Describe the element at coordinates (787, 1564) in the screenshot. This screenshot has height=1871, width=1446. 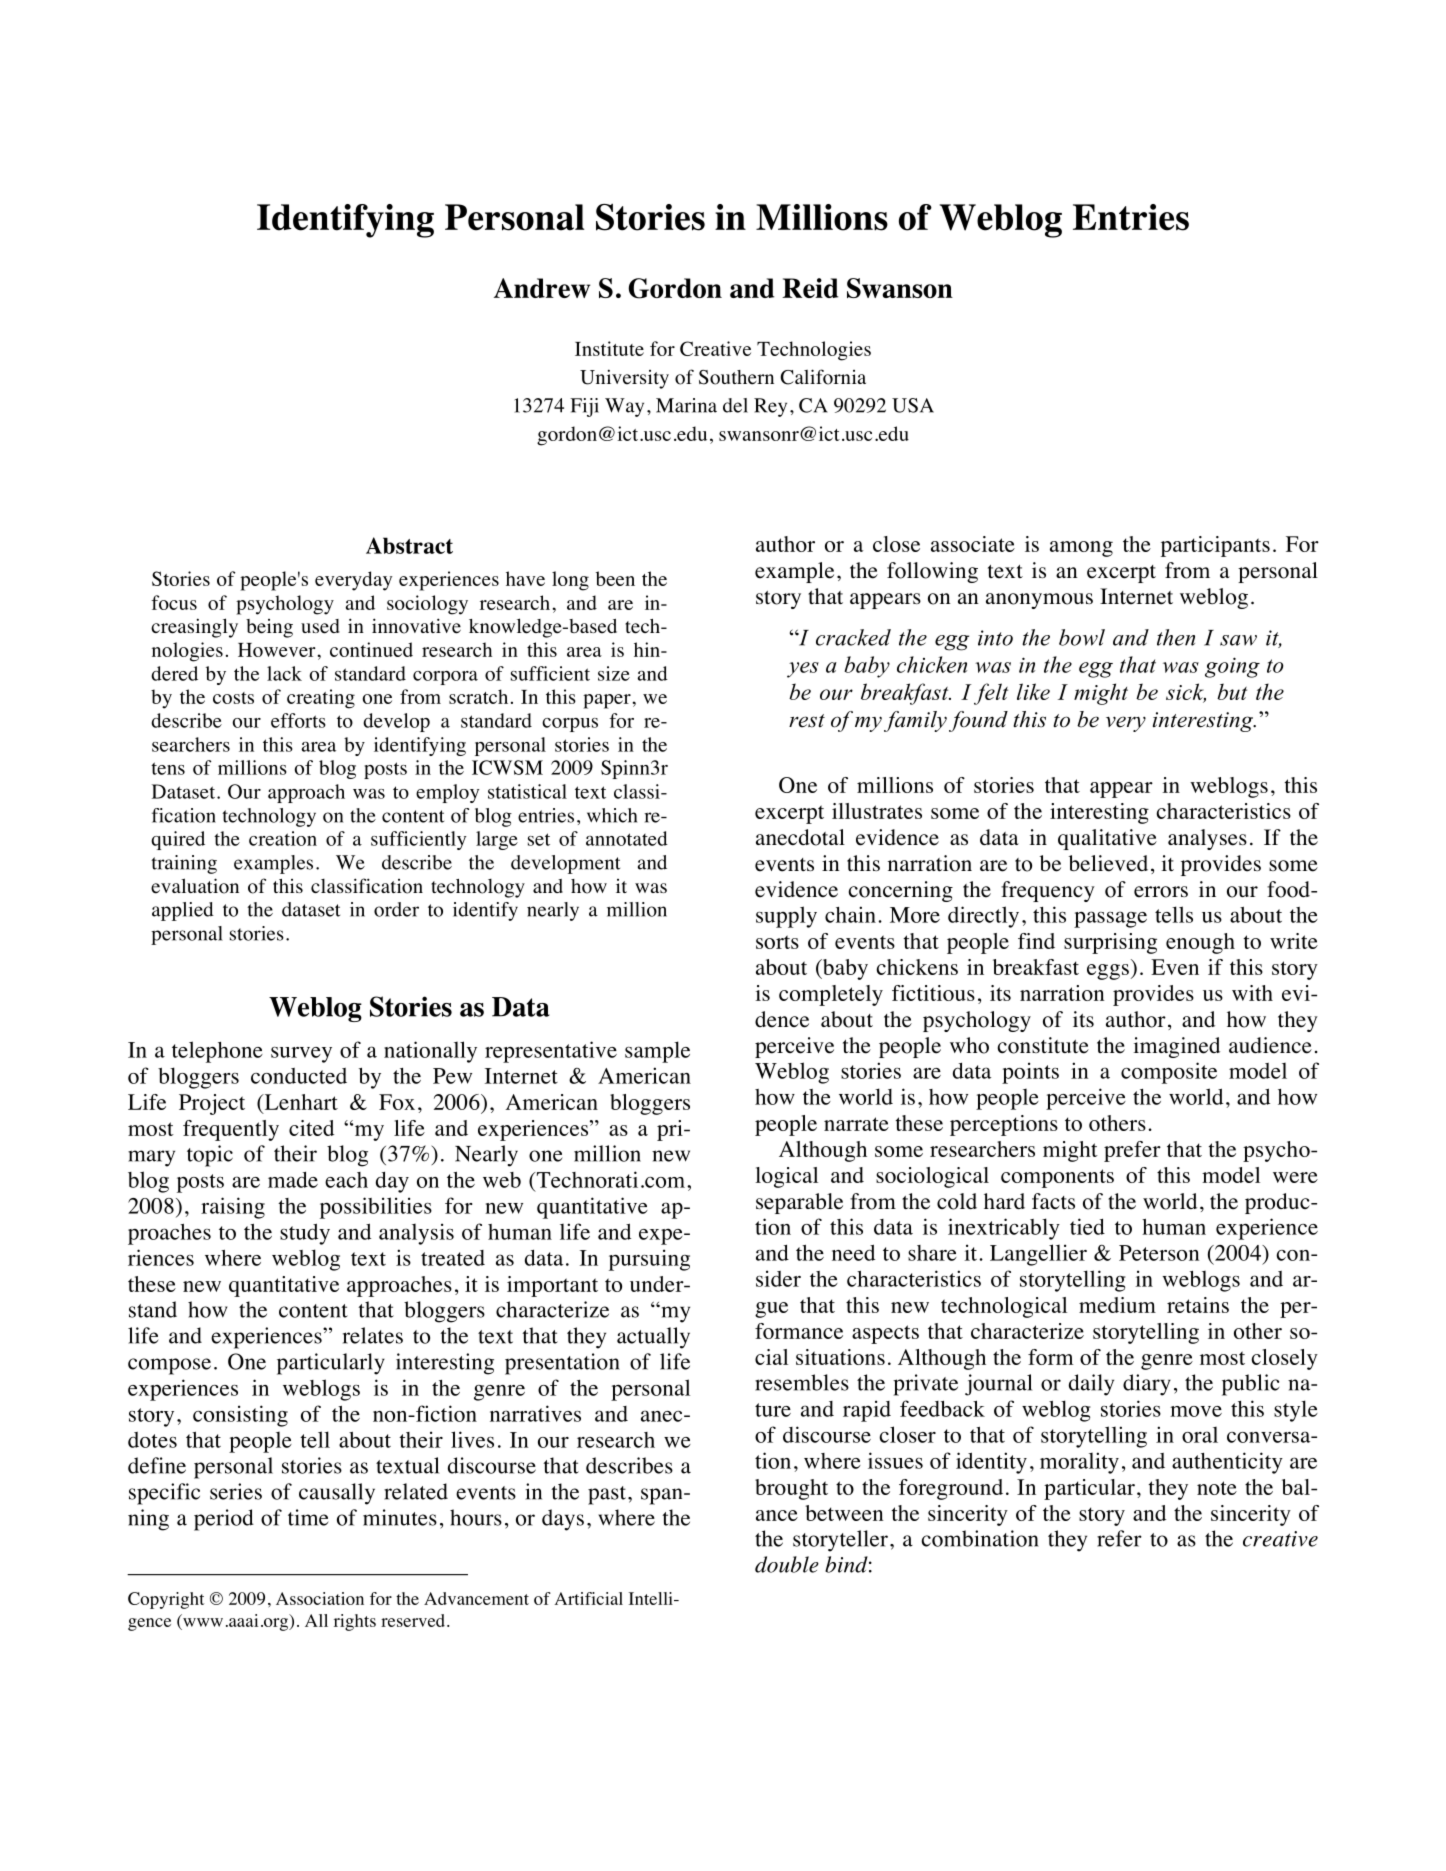
I see `double` at that location.
